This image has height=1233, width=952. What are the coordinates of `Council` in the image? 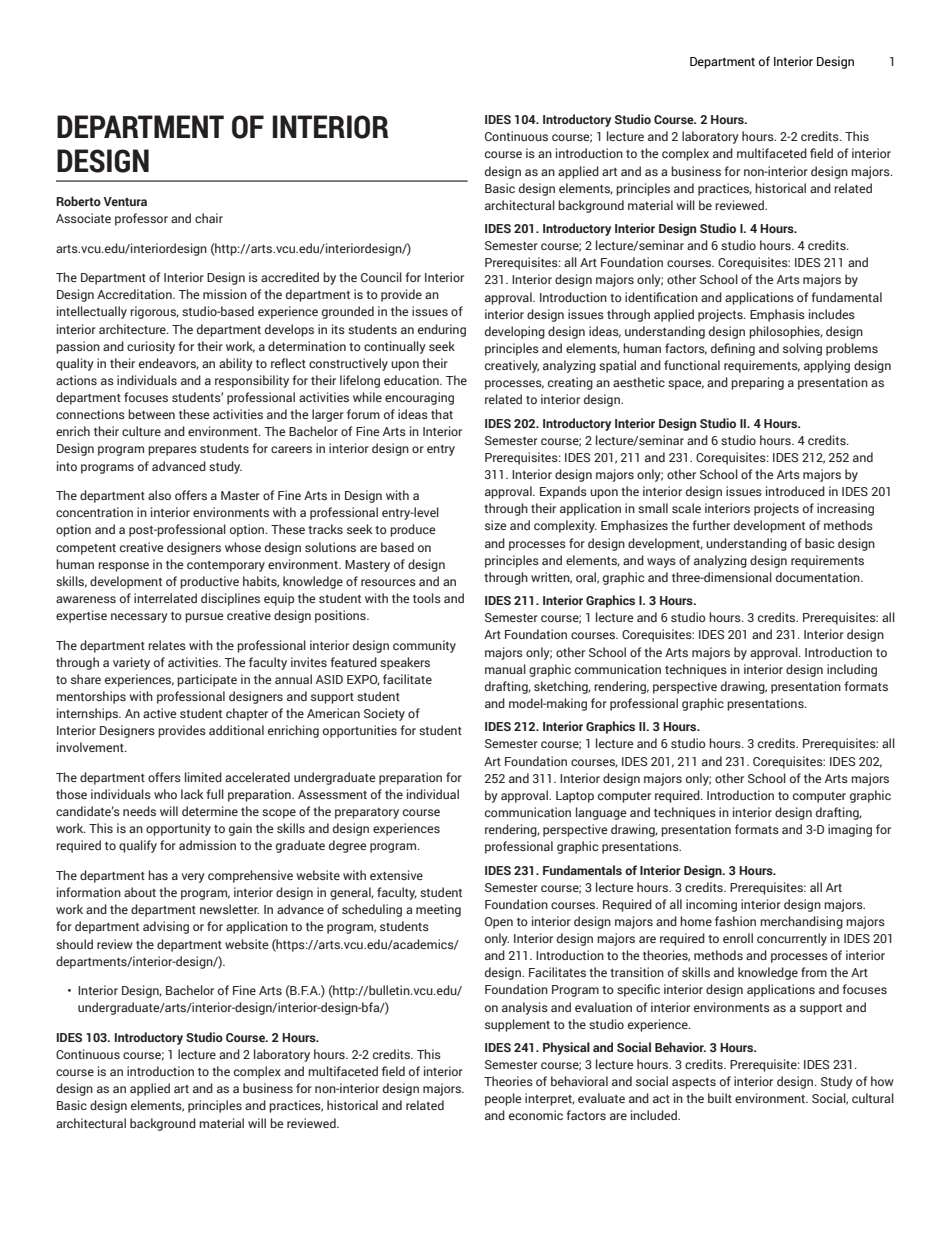 It's located at (381, 277).
